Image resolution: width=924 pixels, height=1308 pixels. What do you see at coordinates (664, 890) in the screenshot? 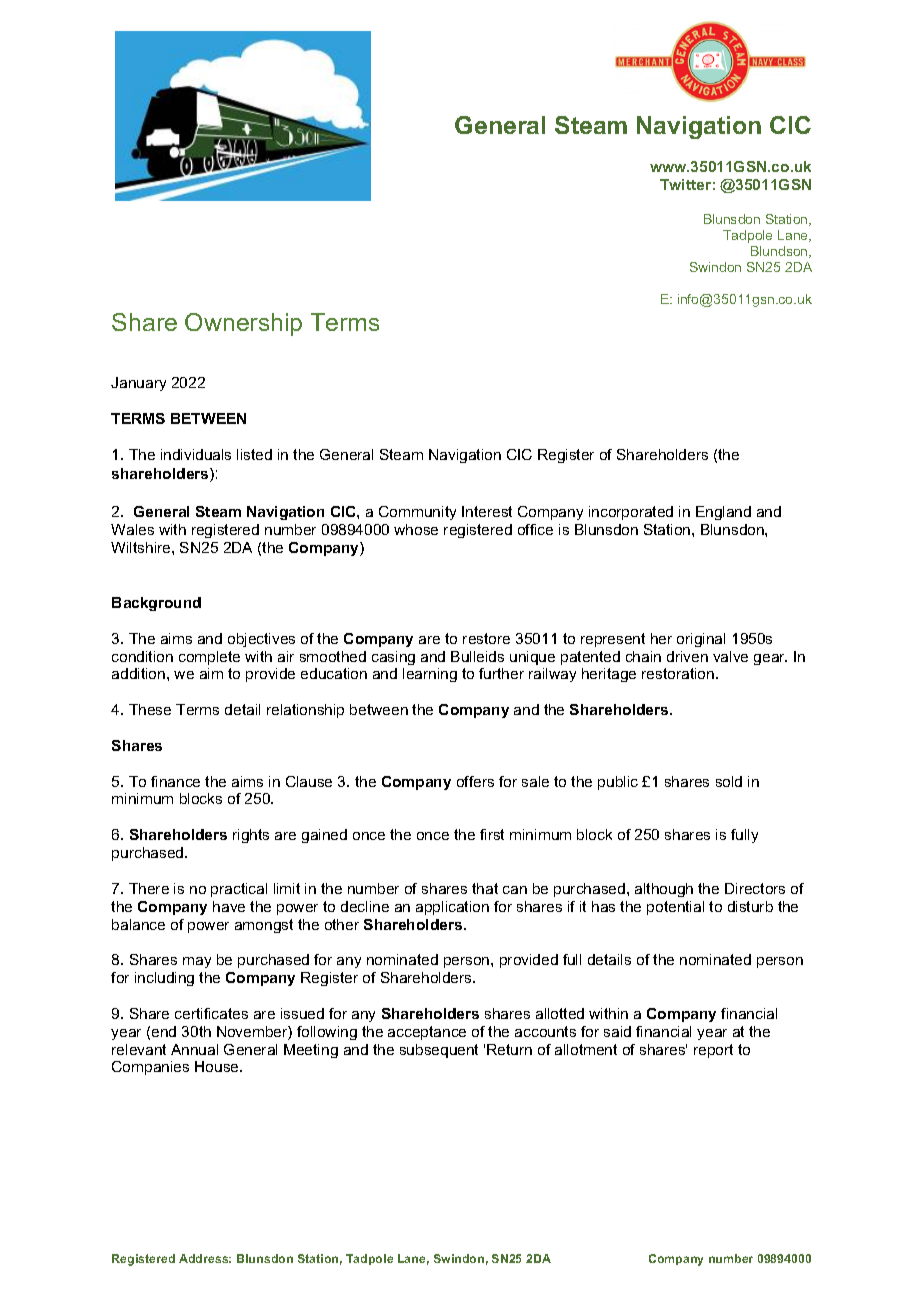
I see `although` at bounding box center [664, 890].
